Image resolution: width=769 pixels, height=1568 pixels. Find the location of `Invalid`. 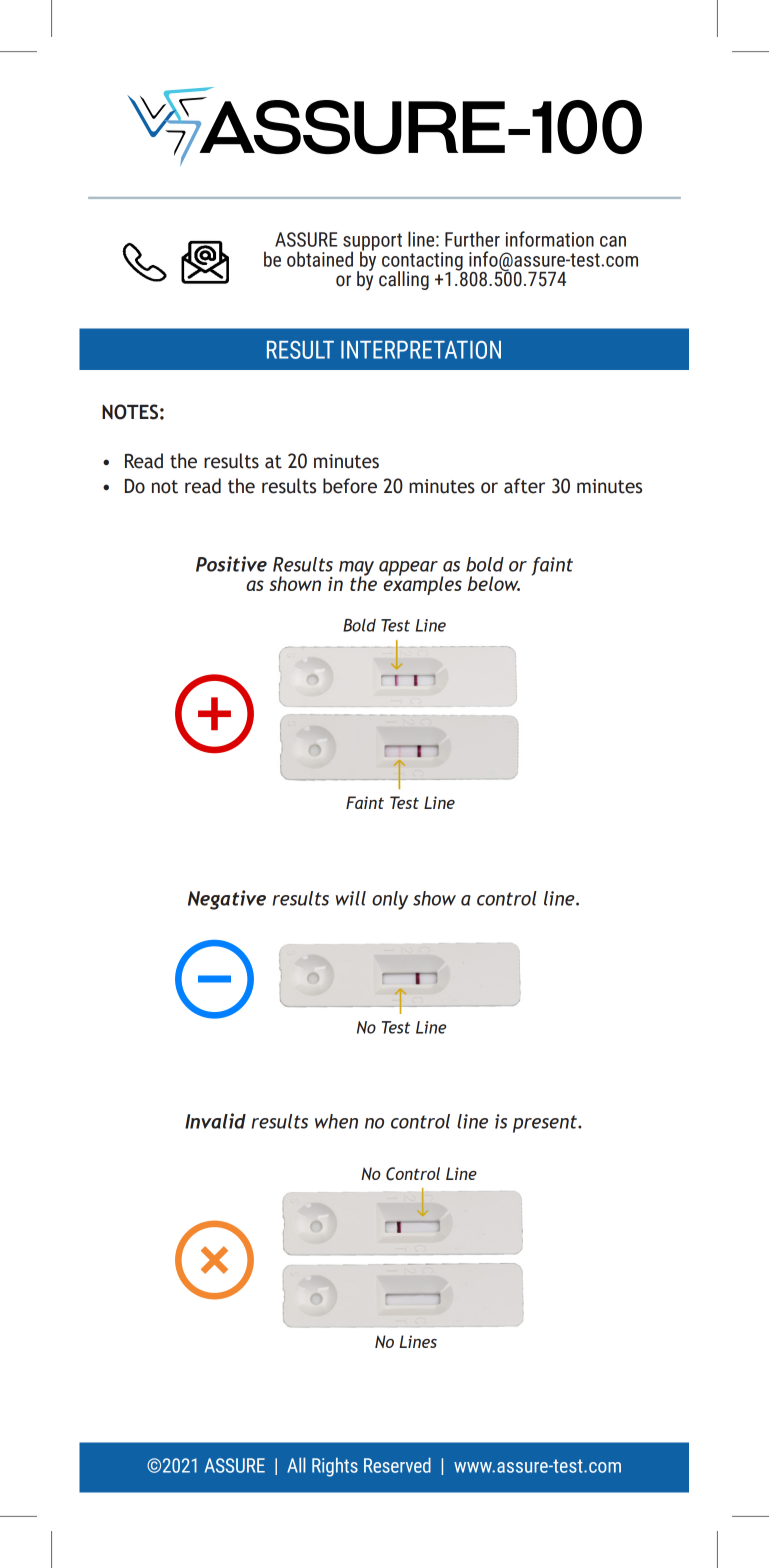

Invalid is located at coordinates (215, 1121).
